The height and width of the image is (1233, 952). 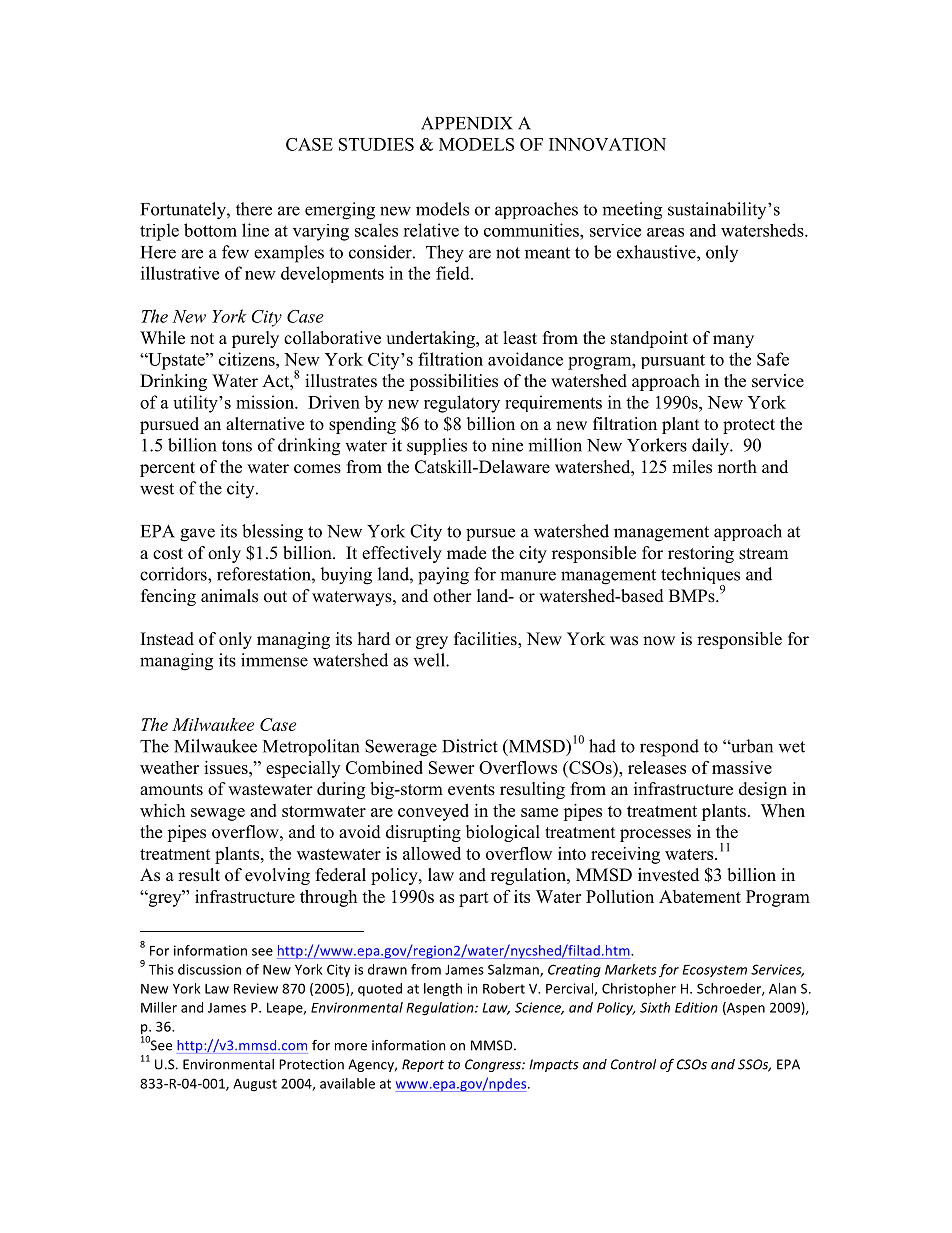 What do you see at coordinates (474, 899) in the image?
I see `part` at bounding box center [474, 899].
